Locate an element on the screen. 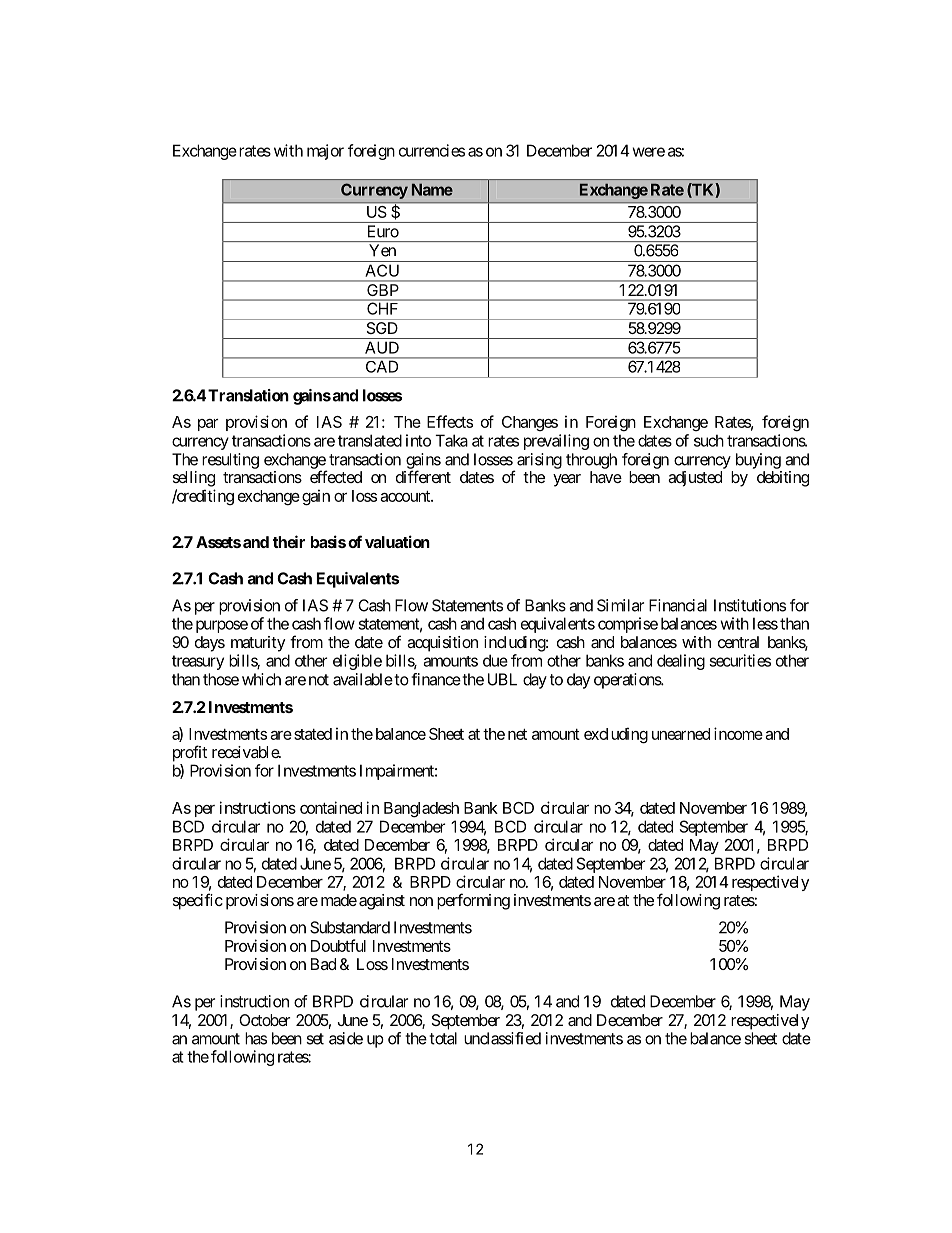 The width and height of the screenshot is (952, 1233). purpose is located at coordinates (222, 626).
